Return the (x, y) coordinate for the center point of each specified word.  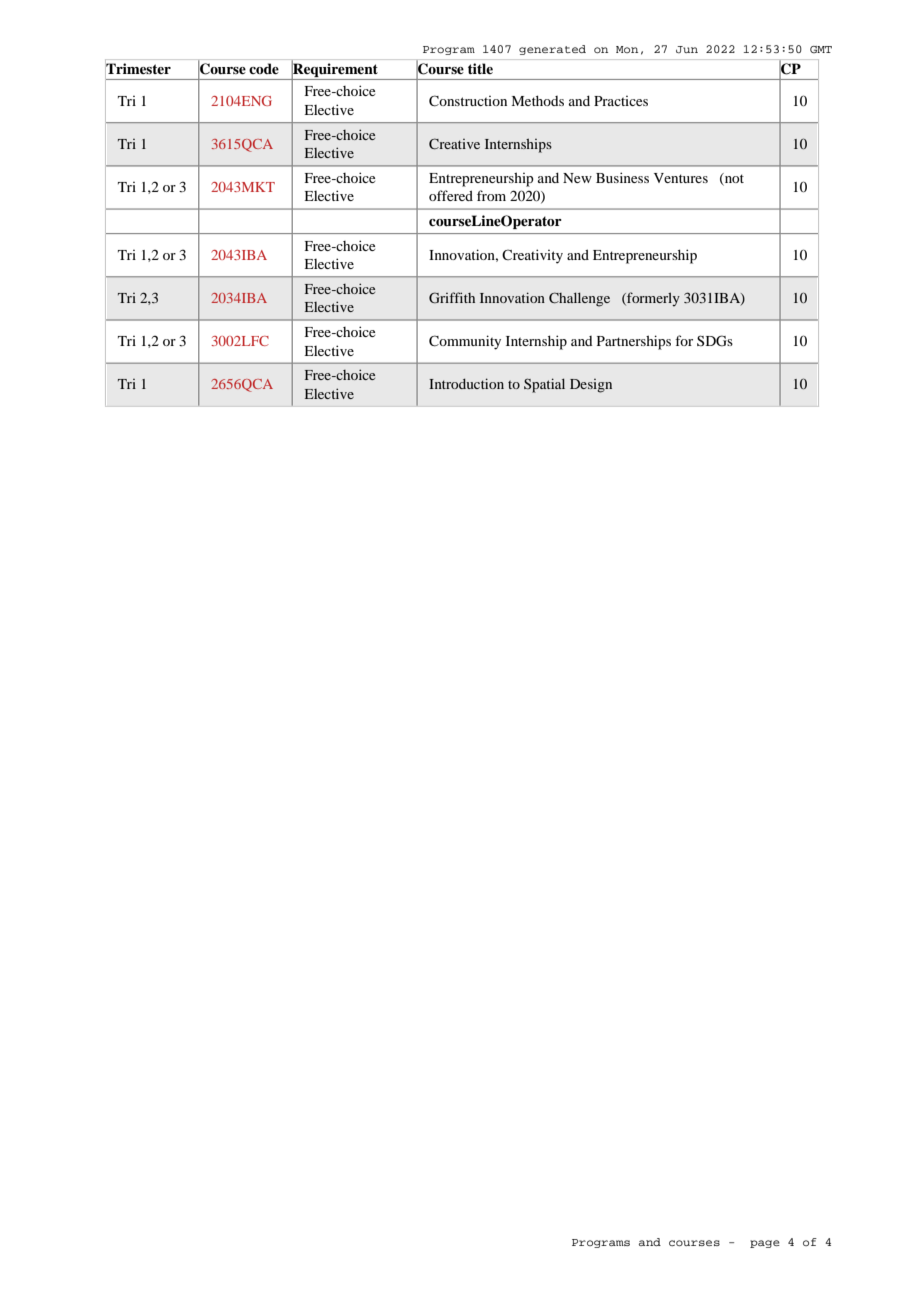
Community (465, 342)
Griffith (452, 297)
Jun (687, 49)
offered (451, 195)
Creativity (532, 256)
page (765, 1244)
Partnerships (634, 342)
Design (591, 386)
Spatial (544, 385)
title (480, 68)
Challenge (579, 299)
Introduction (466, 383)
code (264, 68)
